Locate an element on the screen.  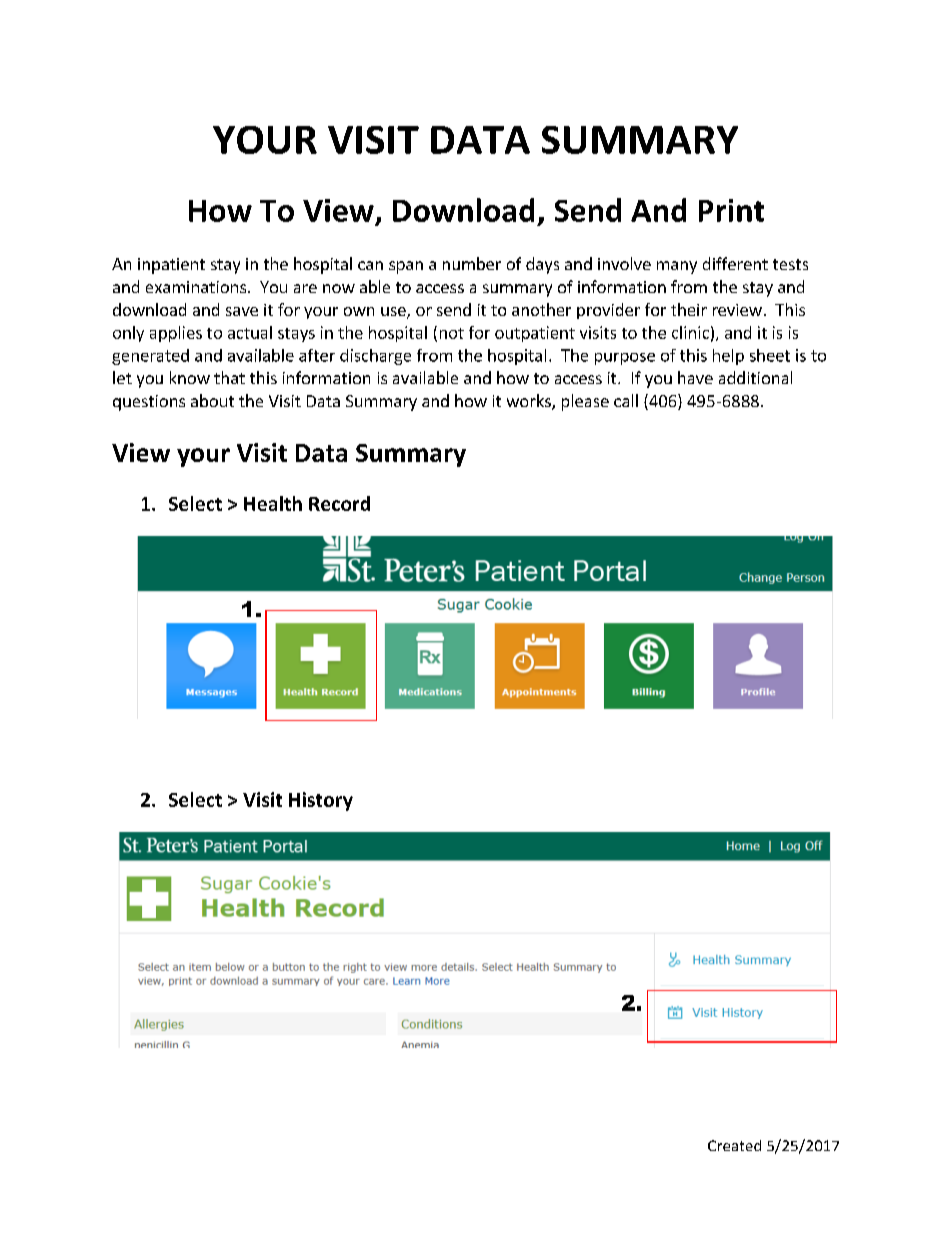
have is located at coordinates (695, 377).
